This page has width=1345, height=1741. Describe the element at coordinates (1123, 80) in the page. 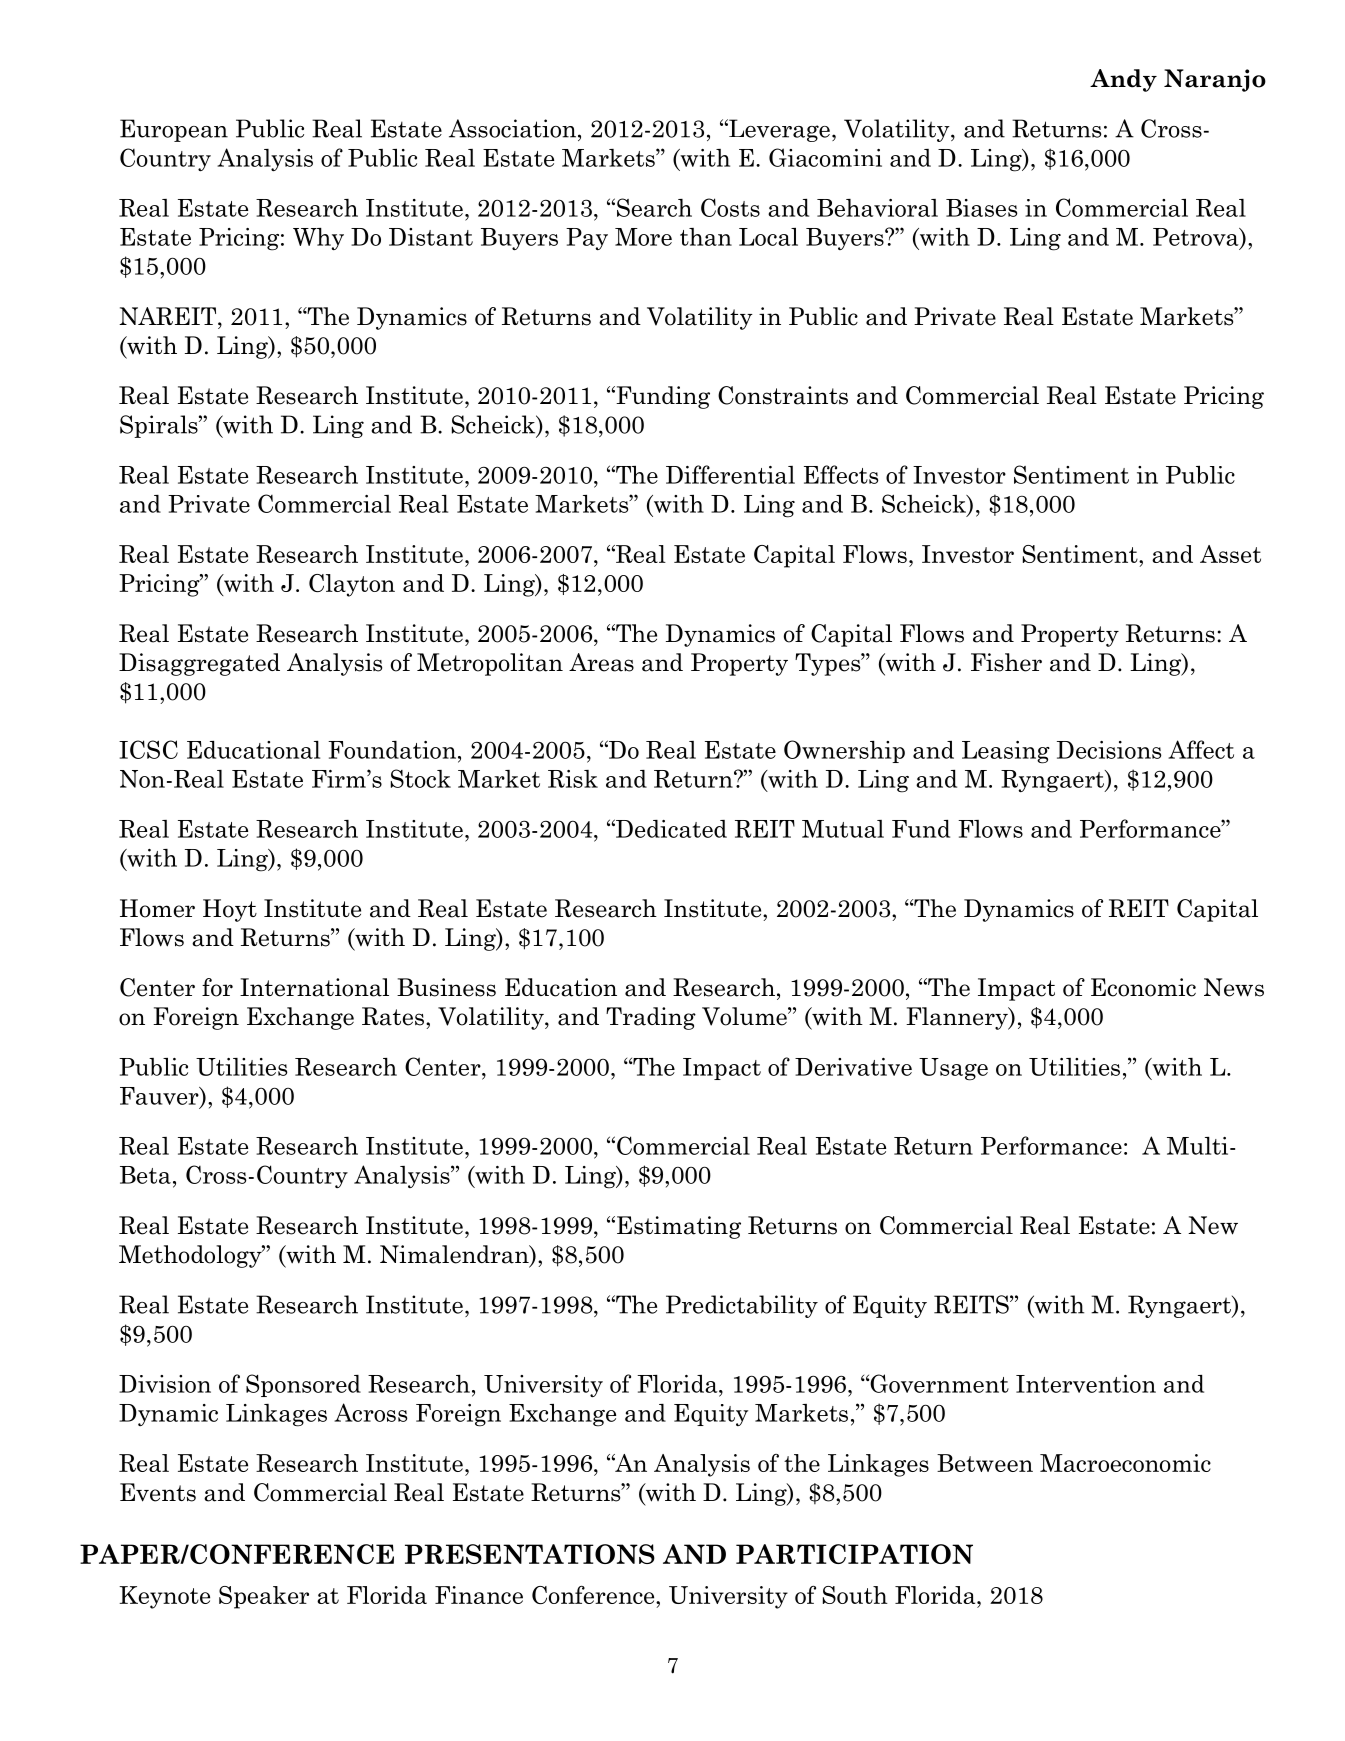

I see `Andy` at that location.
